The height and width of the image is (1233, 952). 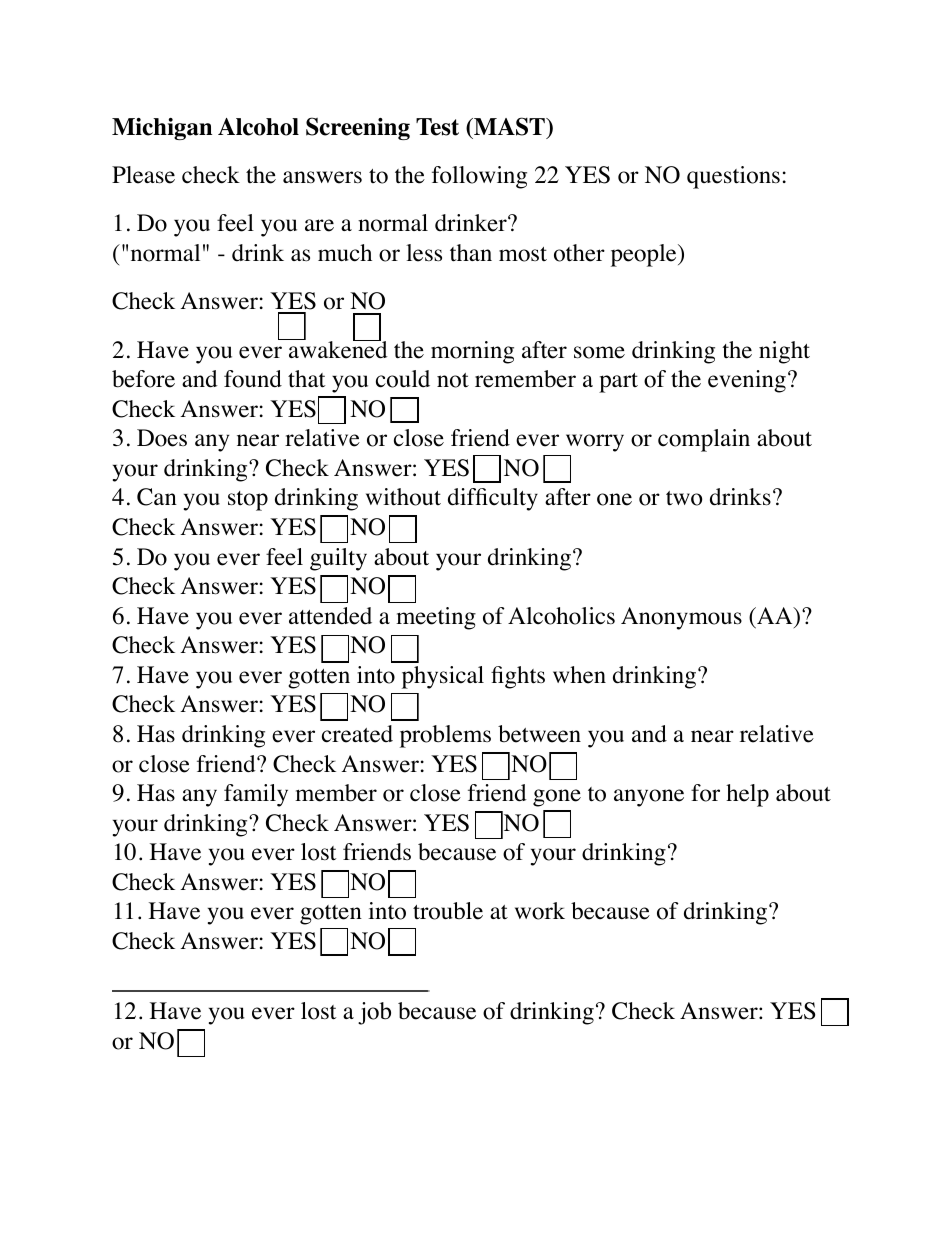 What do you see at coordinates (472, 352) in the image?
I see `morning` at bounding box center [472, 352].
